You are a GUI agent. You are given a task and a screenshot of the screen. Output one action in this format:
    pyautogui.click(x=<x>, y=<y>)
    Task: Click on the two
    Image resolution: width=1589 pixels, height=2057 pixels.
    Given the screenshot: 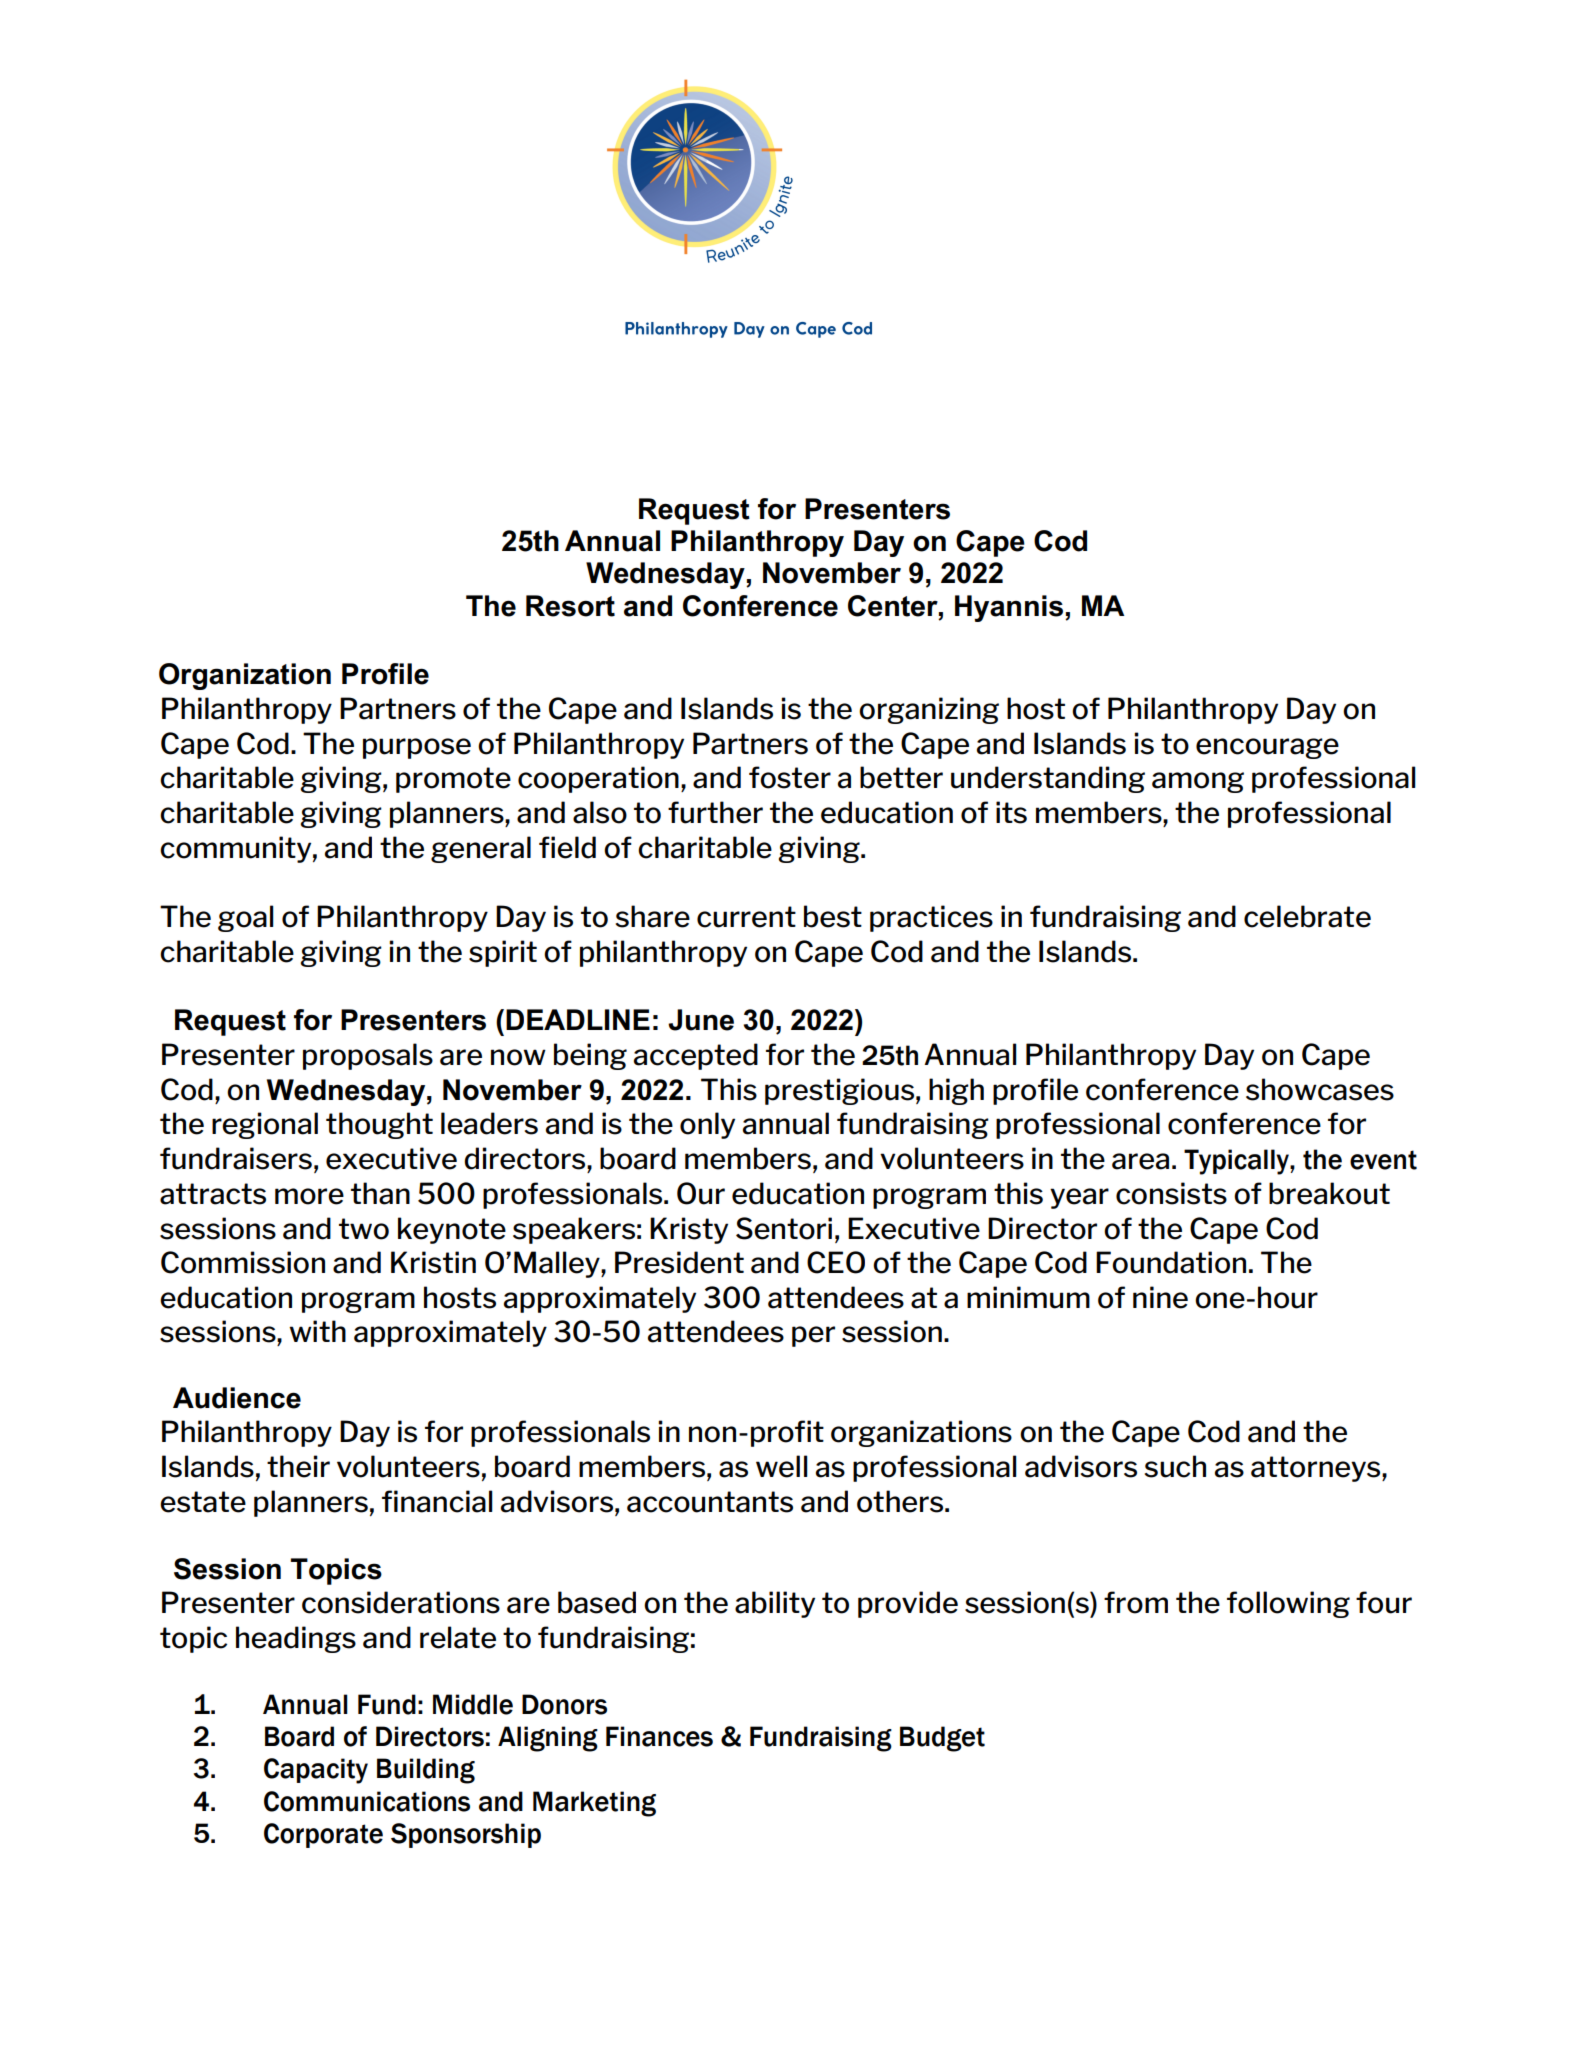 What is the action you would take?
    pyautogui.click(x=364, y=1229)
